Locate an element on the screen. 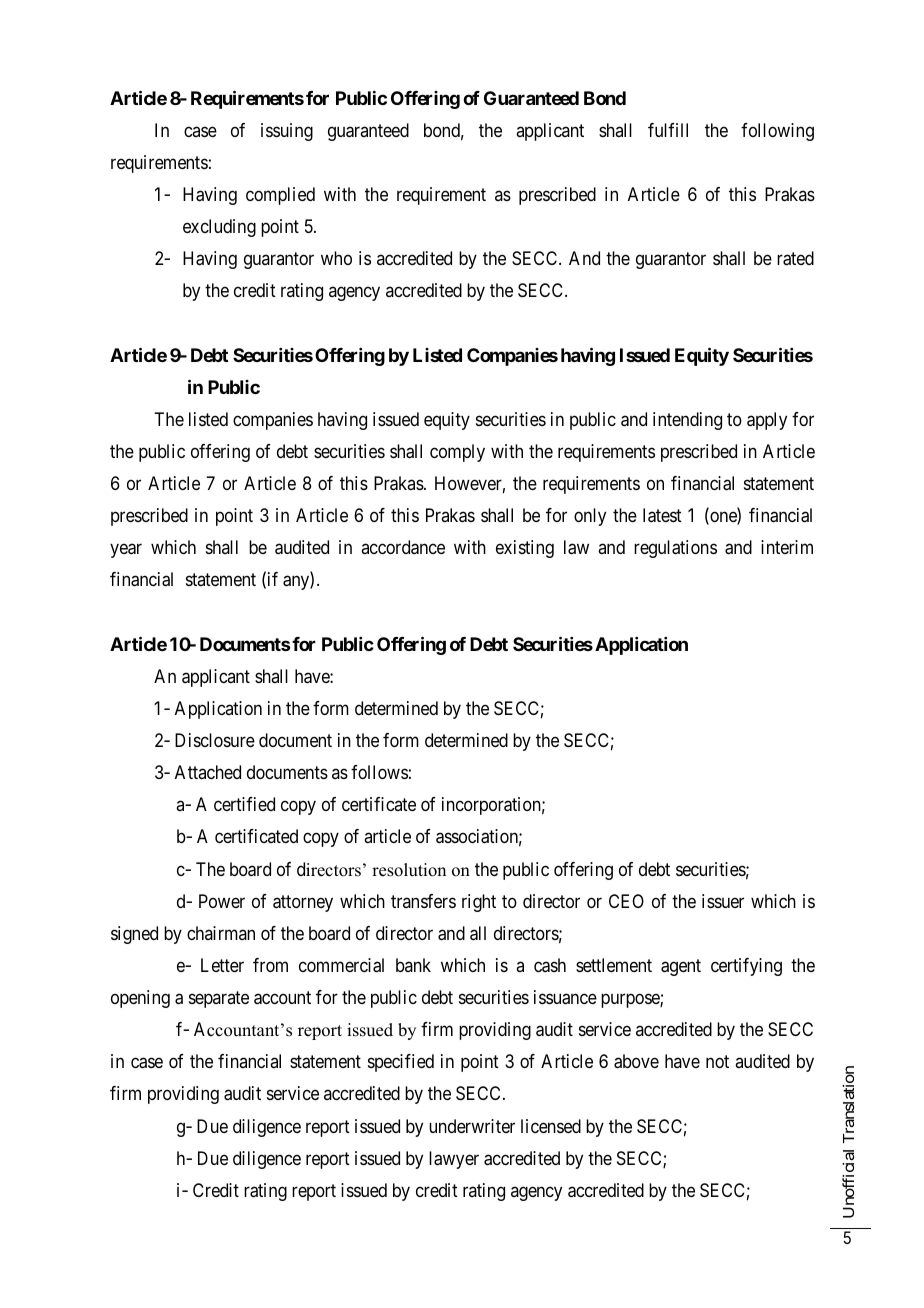 The image size is (924, 1308). who is located at coordinates (336, 258).
